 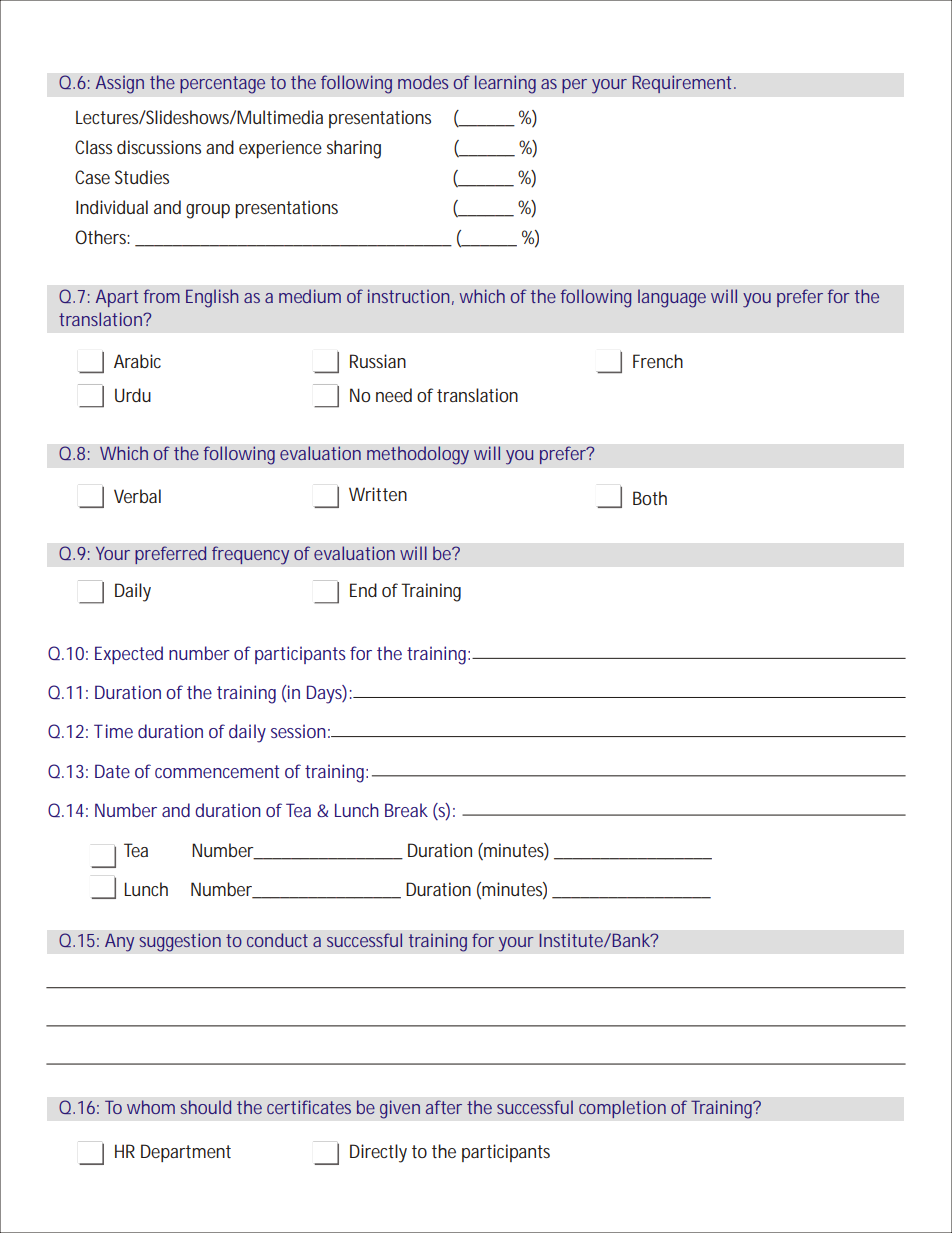 I want to click on discussions, so click(x=159, y=147).
